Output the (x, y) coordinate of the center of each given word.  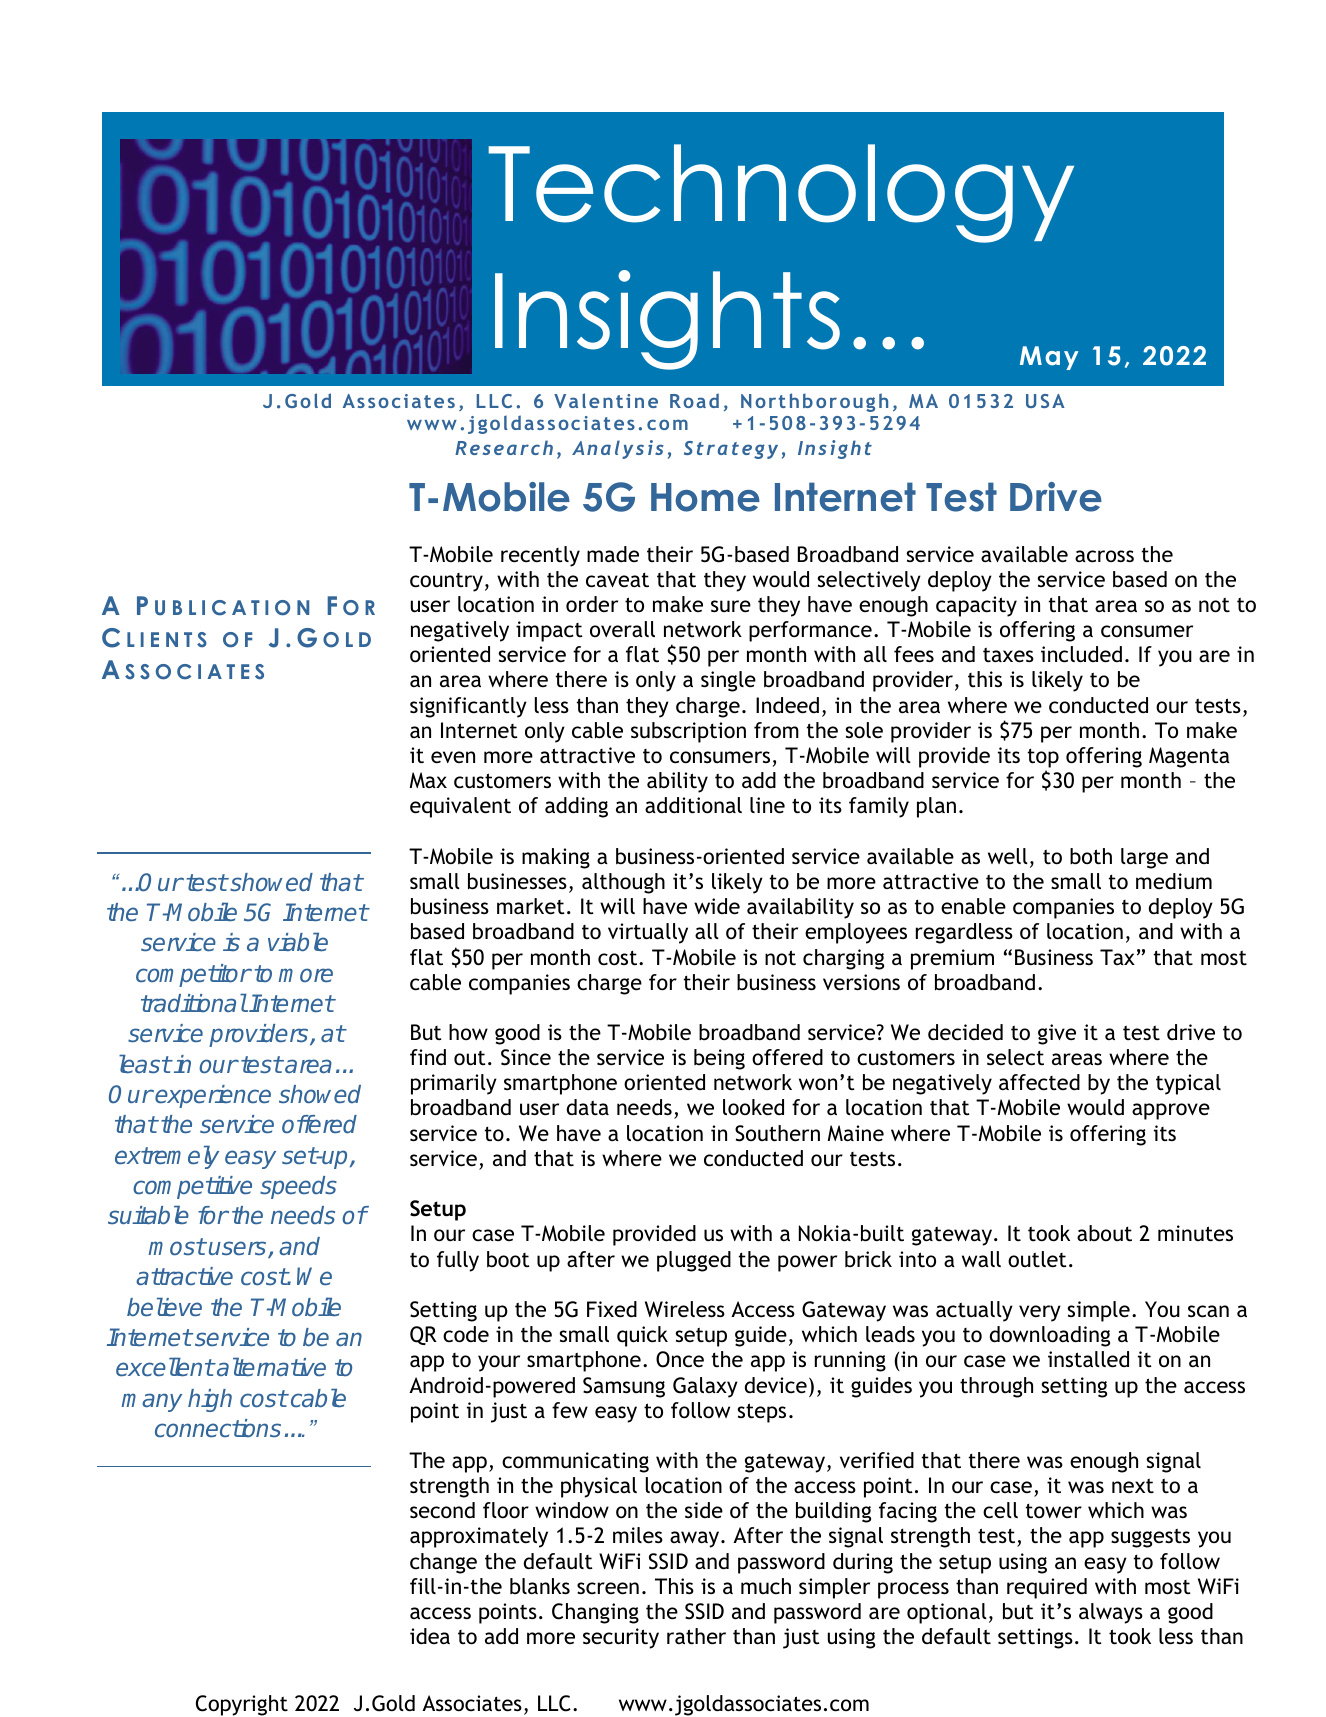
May (1049, 358)
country (446, 582)
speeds (298, 1187)
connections (218, 1428)
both (1091, 856)
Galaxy (705, 1387)
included (1081, 654)
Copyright (242, 1705)
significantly (468, 707)
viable (298, 942)
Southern (777, 1133)
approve (1171, 1111)
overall (622, 629)
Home (705, 497)
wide (717, 906)
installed (1088, 1359)
